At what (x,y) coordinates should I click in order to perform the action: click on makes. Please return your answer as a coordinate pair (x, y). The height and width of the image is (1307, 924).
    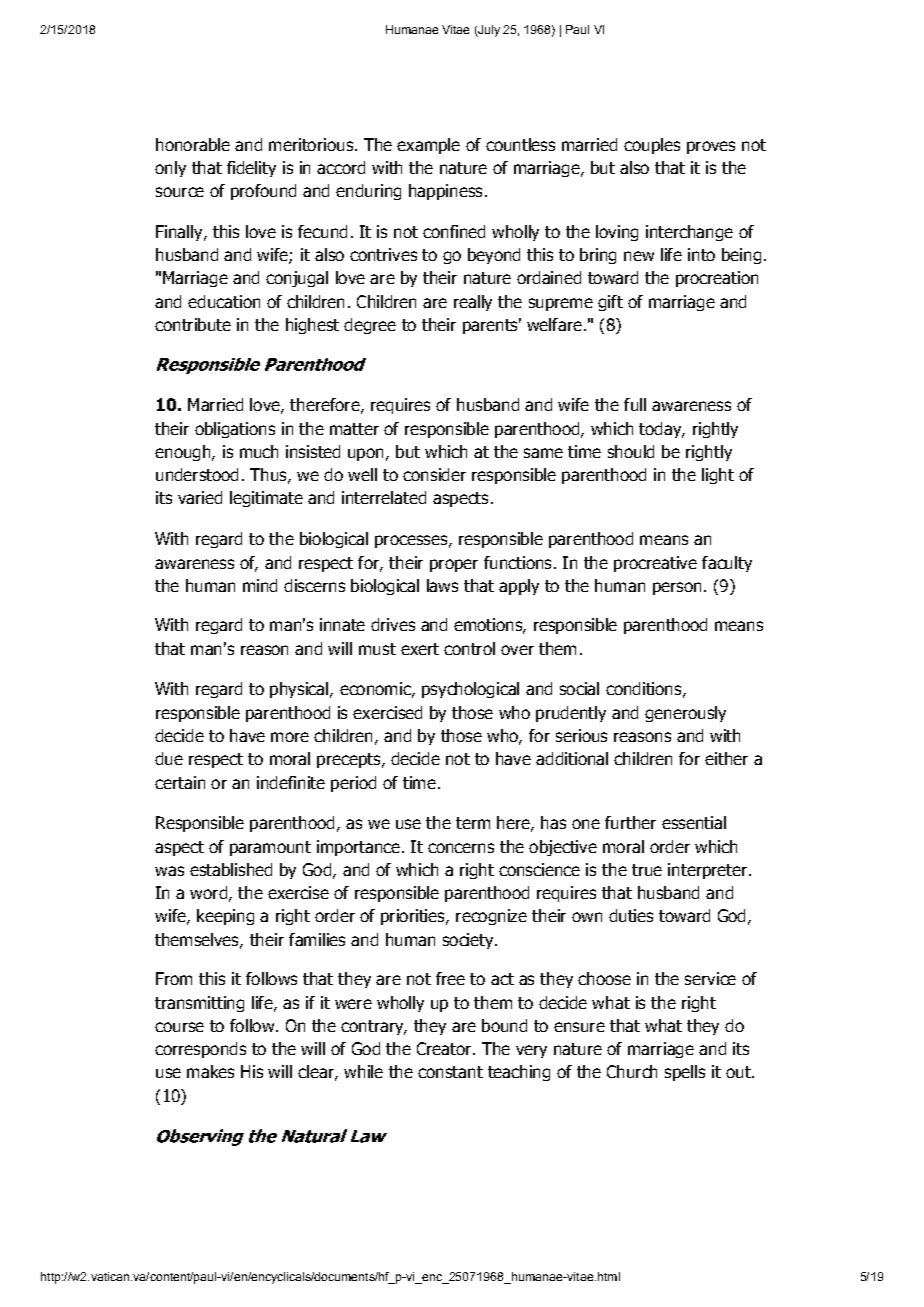
    Looking at the image, I should click on (210, 1071).
